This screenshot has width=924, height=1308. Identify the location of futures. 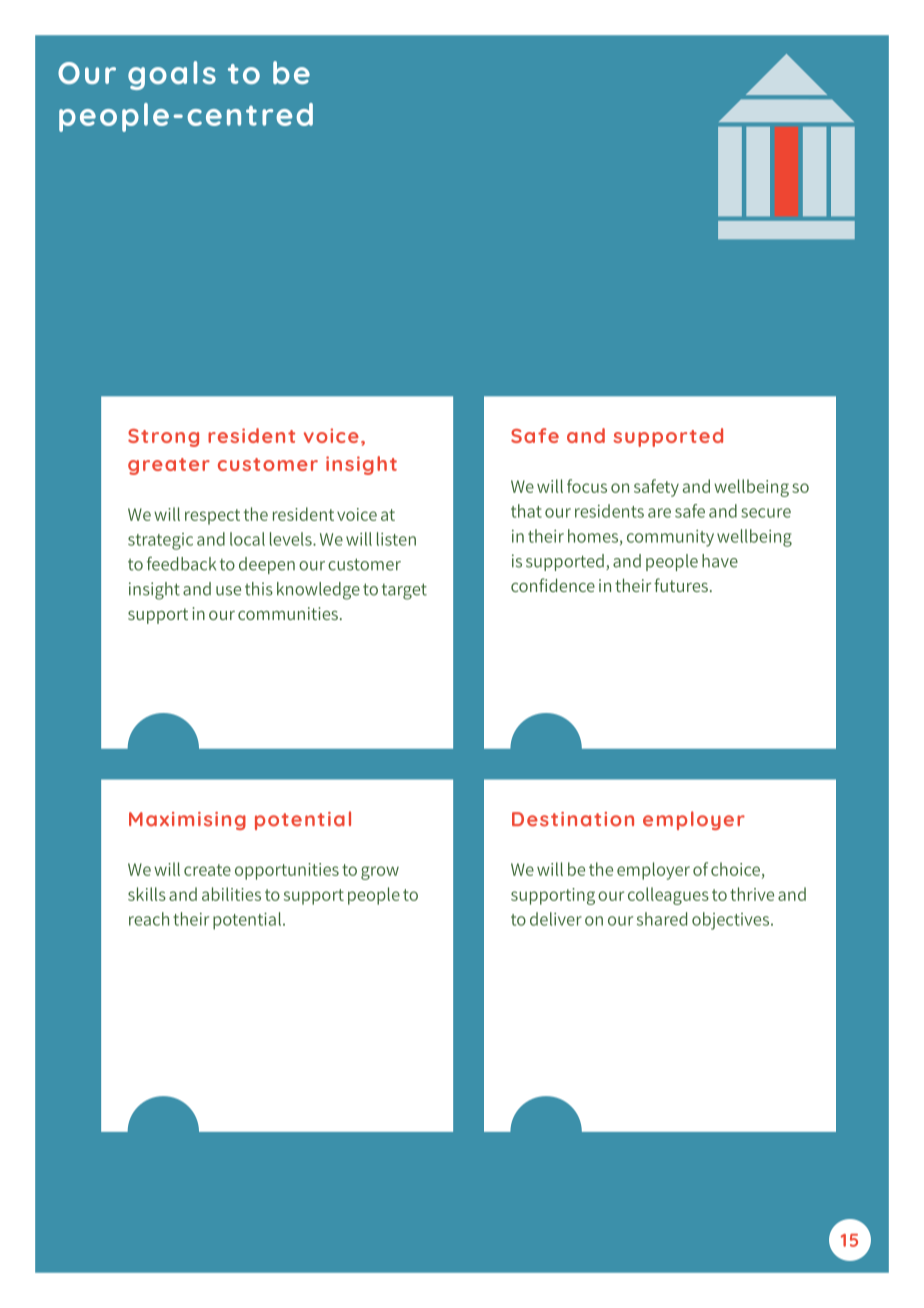
(681, 585).
